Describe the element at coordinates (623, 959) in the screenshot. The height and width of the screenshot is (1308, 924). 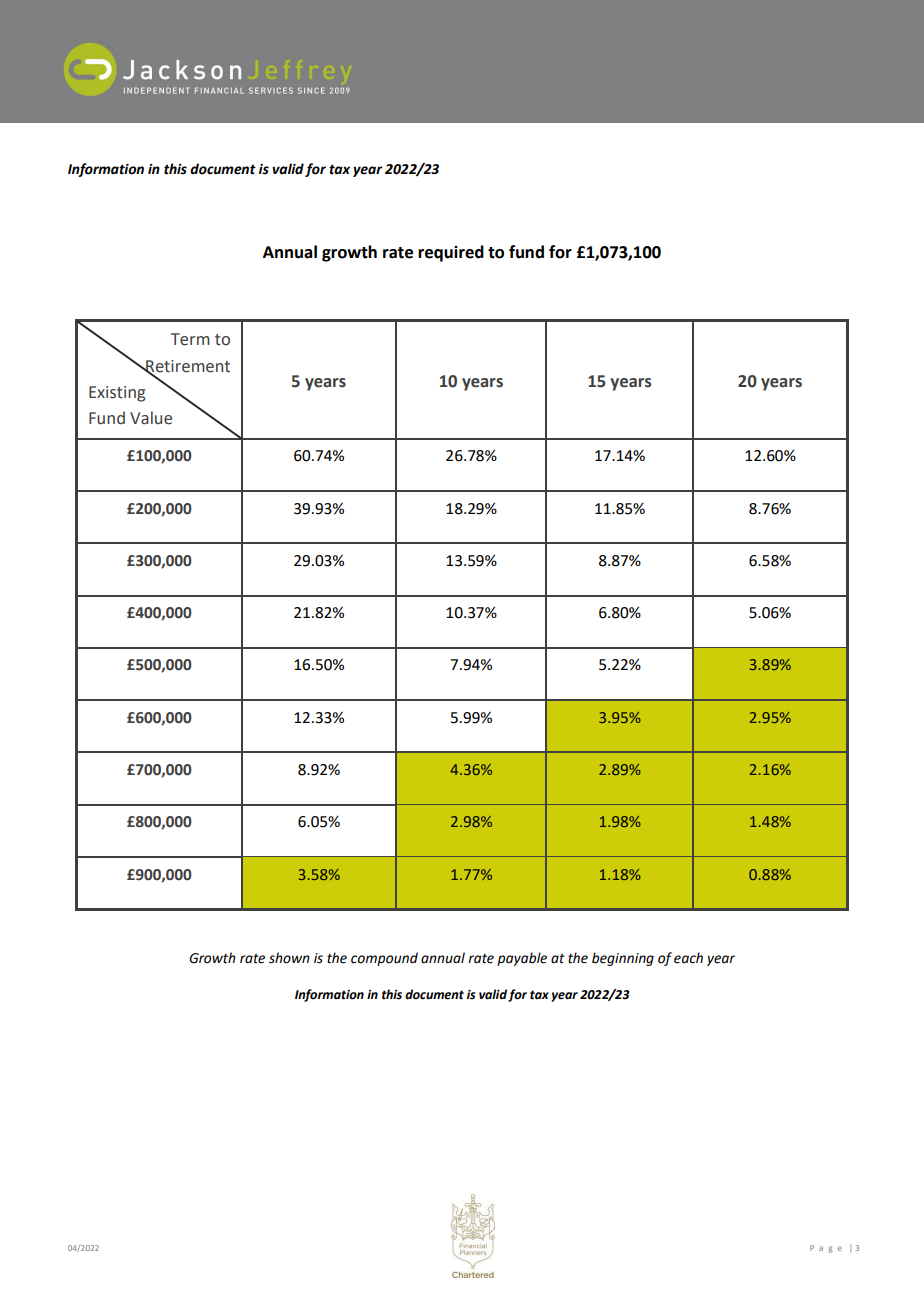
I see `beginning` at that location.
